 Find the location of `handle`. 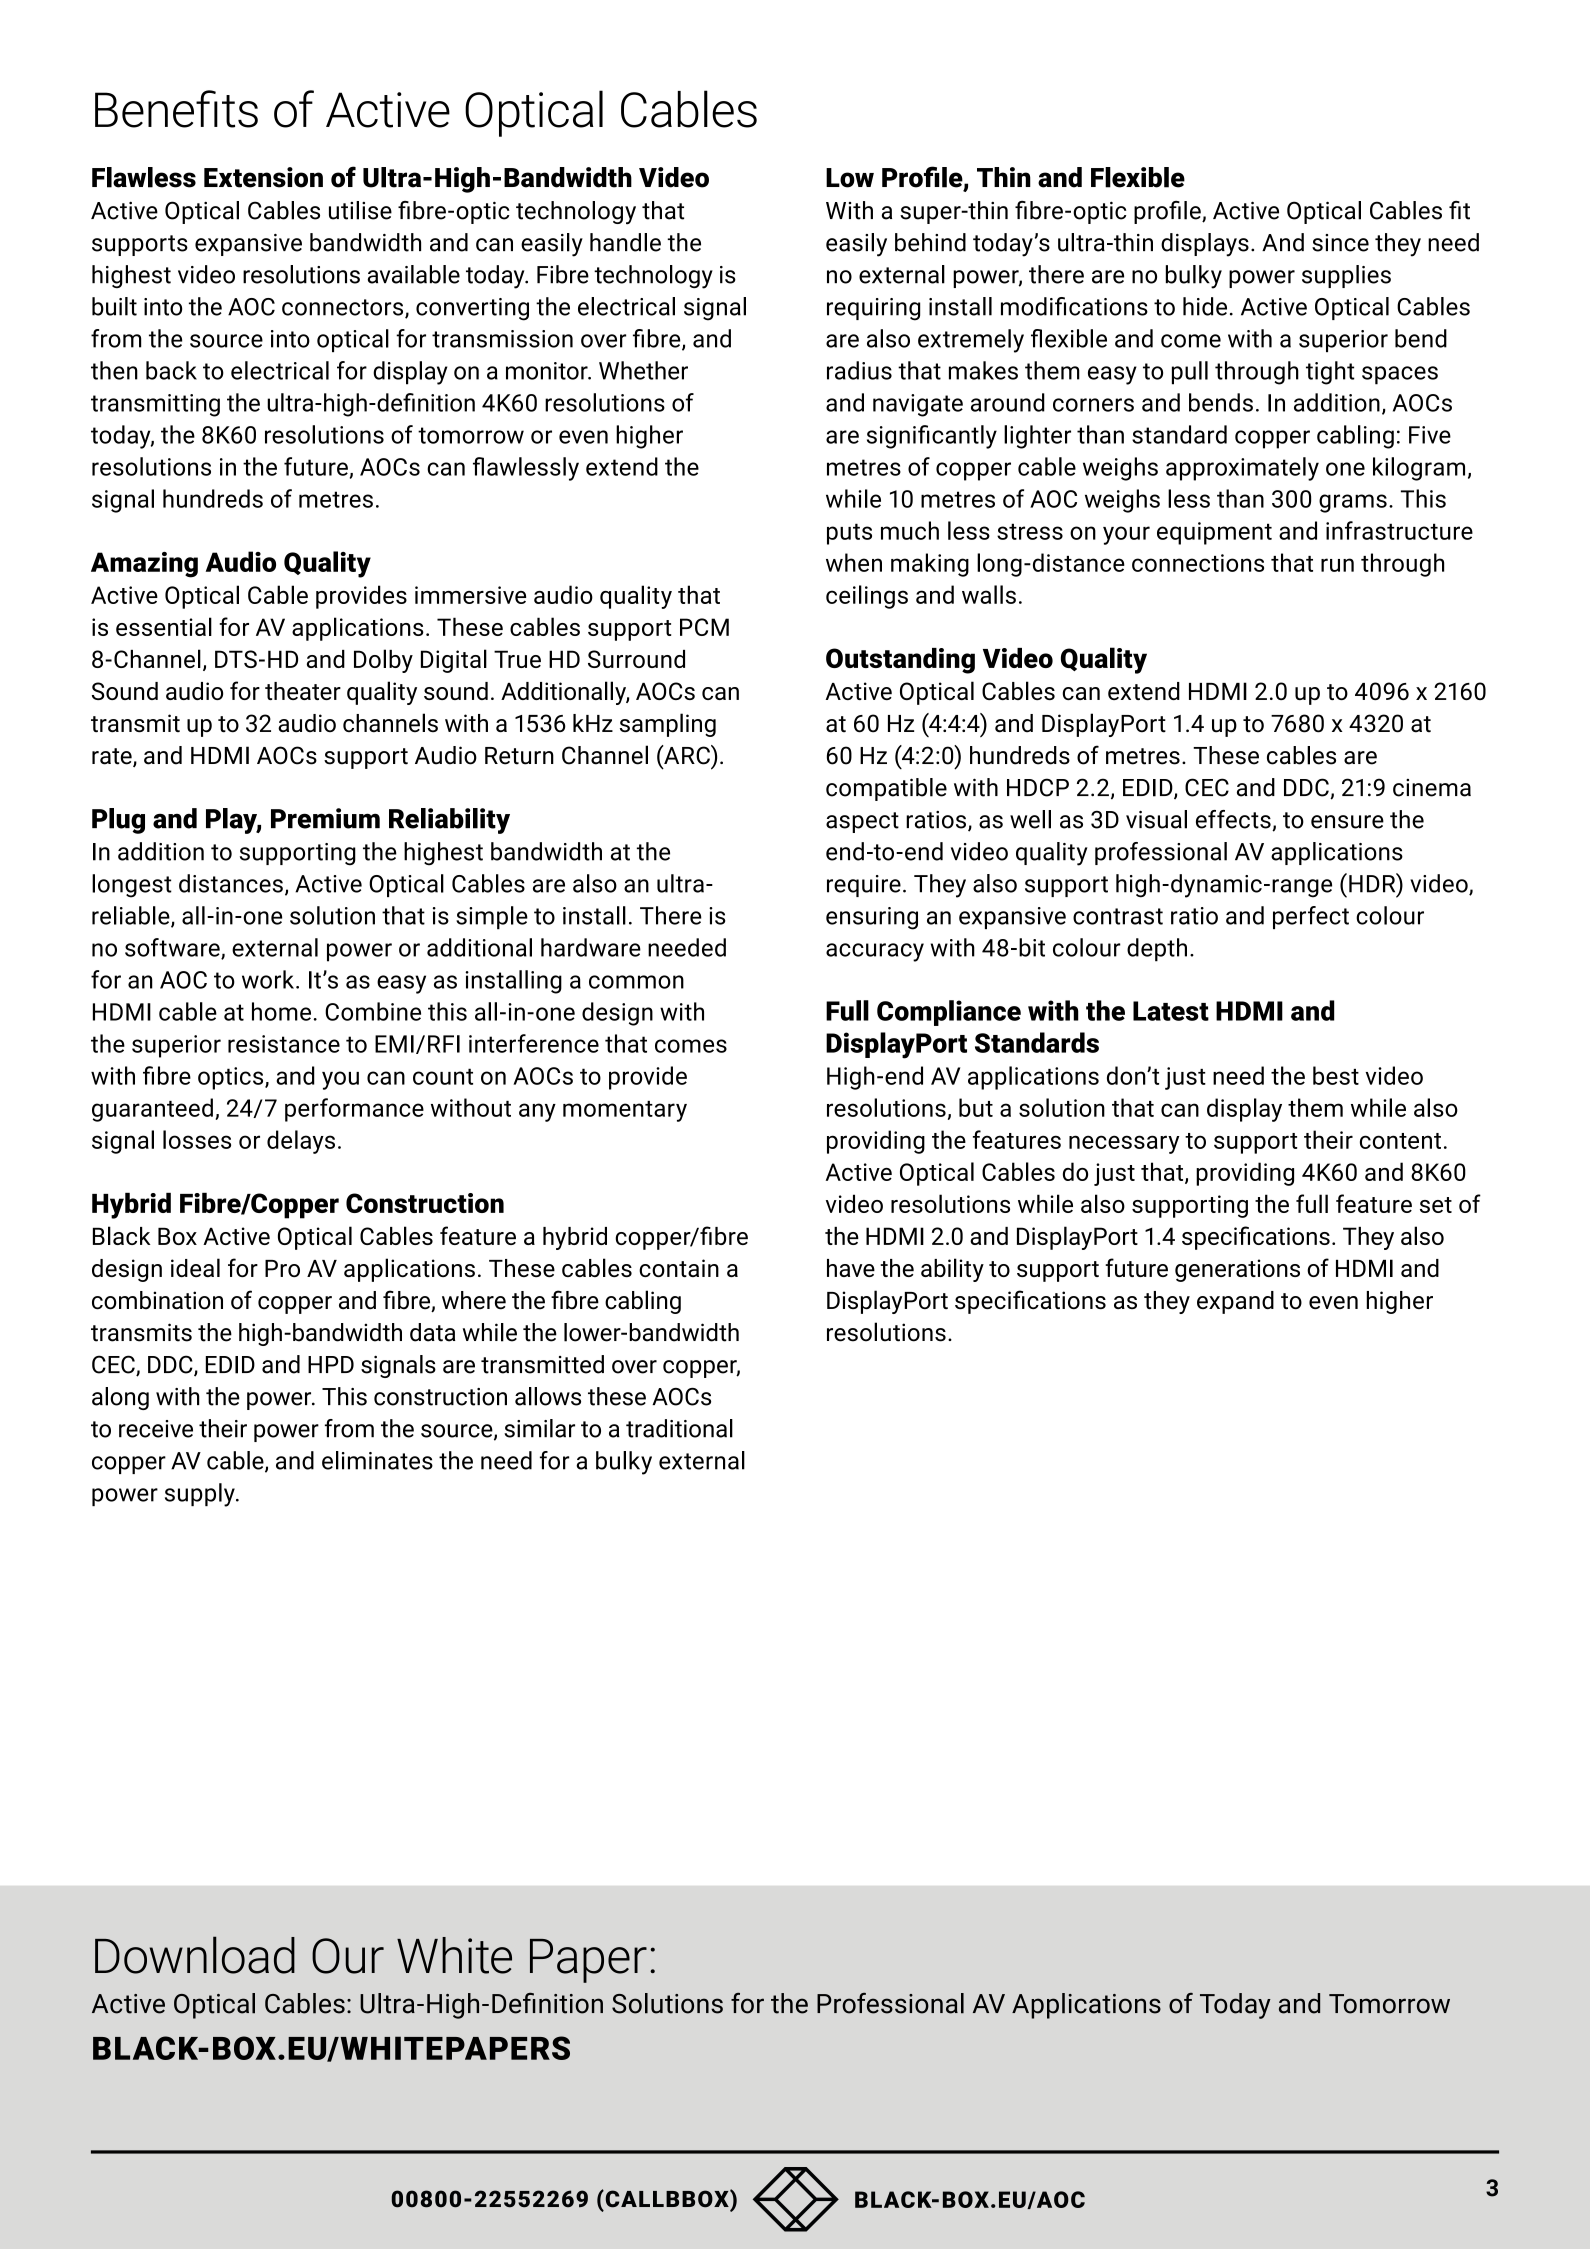

handle is located at coordinates (625, 242).
